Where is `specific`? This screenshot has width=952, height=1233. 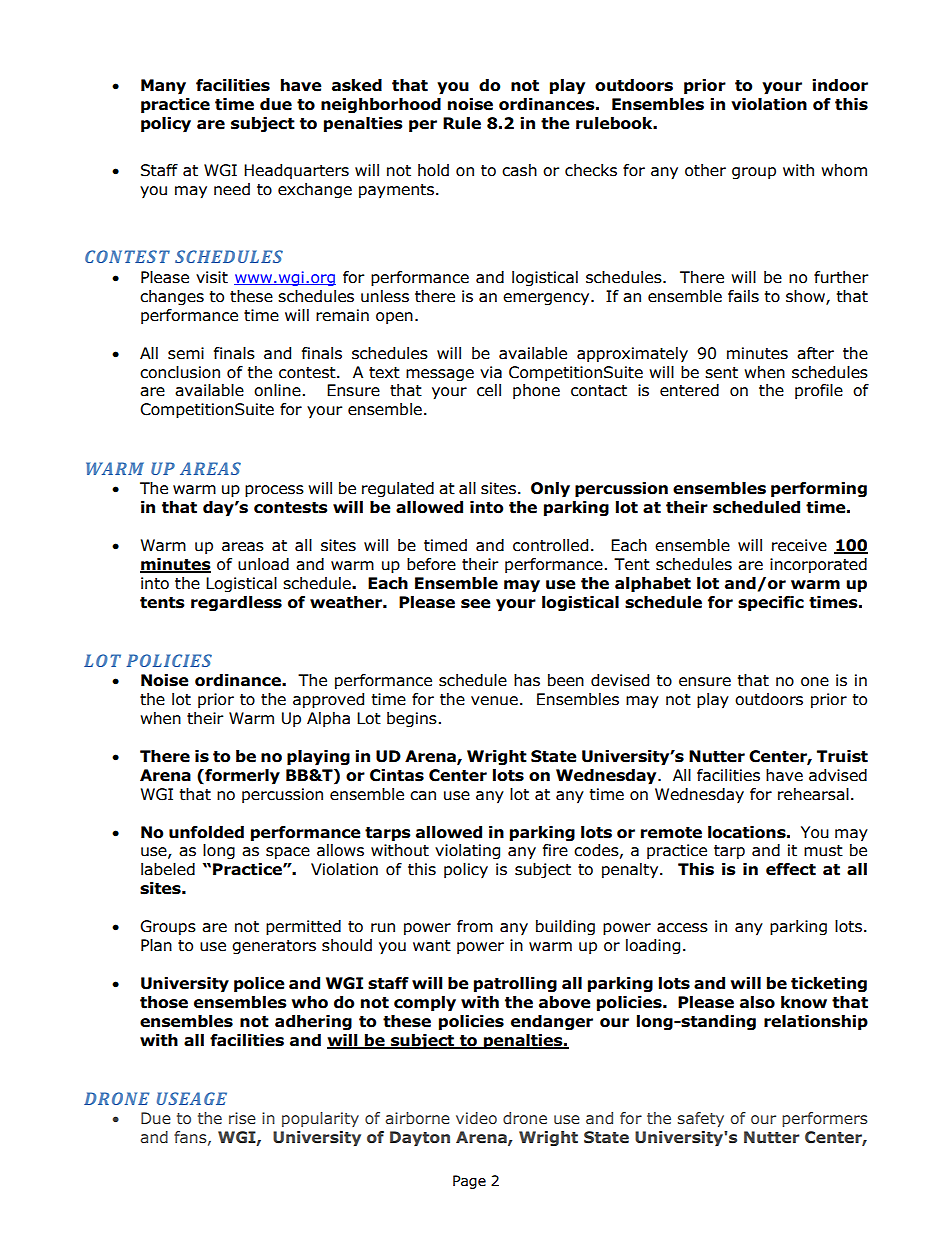
specific is located at coordinates (771, 604).
